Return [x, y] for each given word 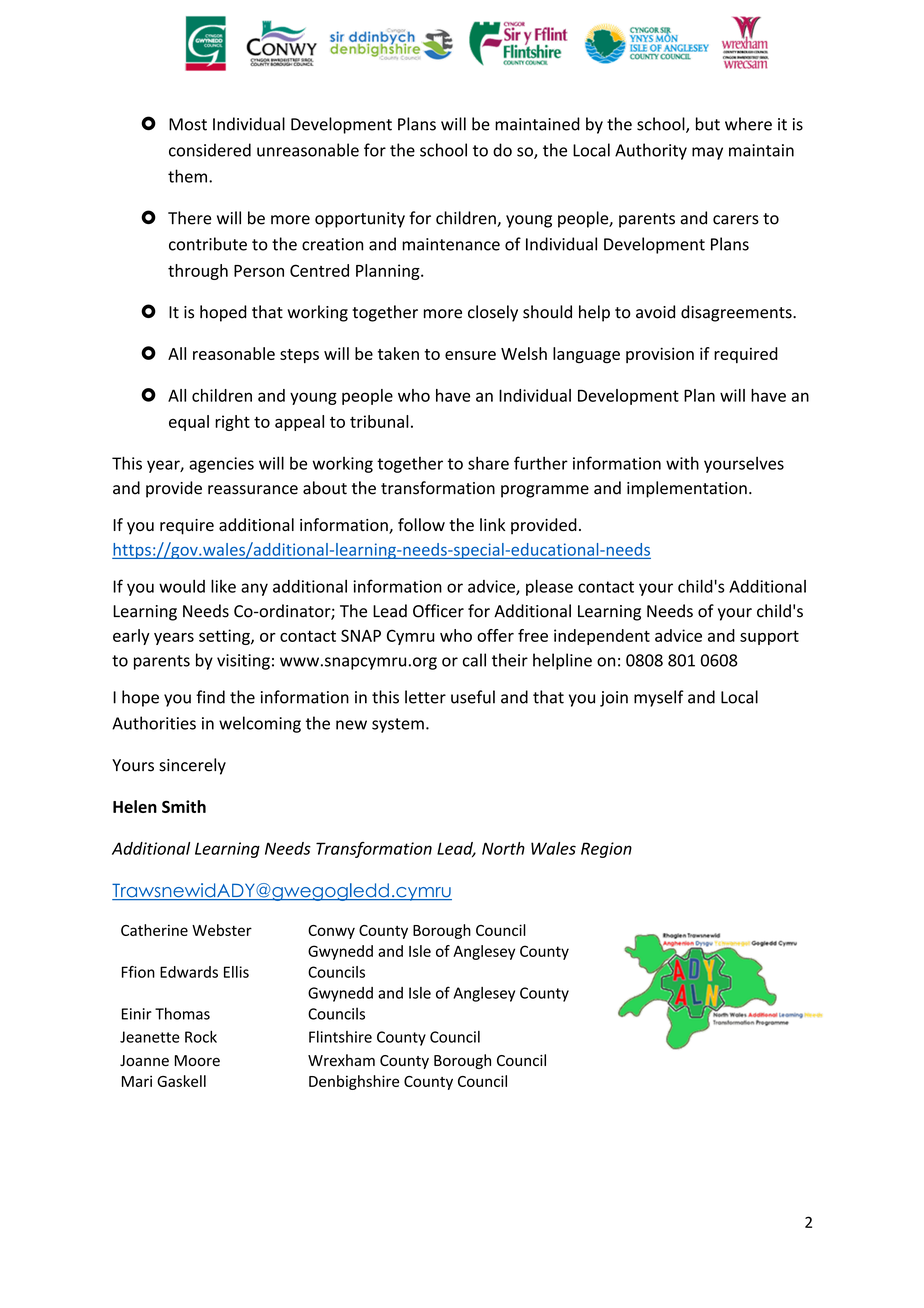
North [503, 848]
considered [210, 150]
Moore [197, 1060]
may [707, 153]
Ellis [236, 972]
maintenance [451, 244]
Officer [438, 611]
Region [606, 850]
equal [189, 423]
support [769, 637]
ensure [470, 355]
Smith [184, 806]
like [223, 586]
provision [660, 355]
